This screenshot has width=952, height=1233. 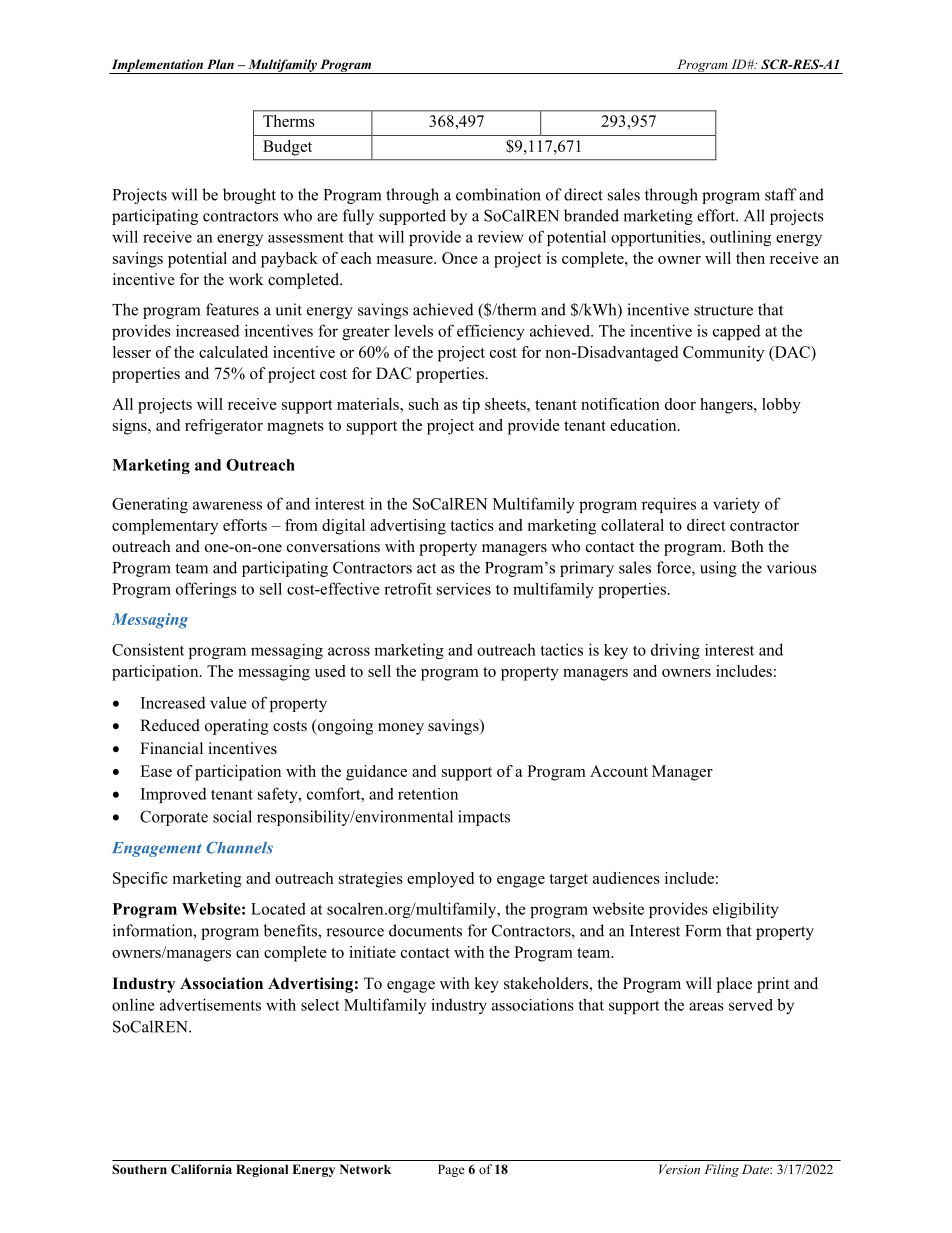 What do you see at coordinates (174, 795) in the screenshot?
I see `Improved` at bounding box center [174, 795].
